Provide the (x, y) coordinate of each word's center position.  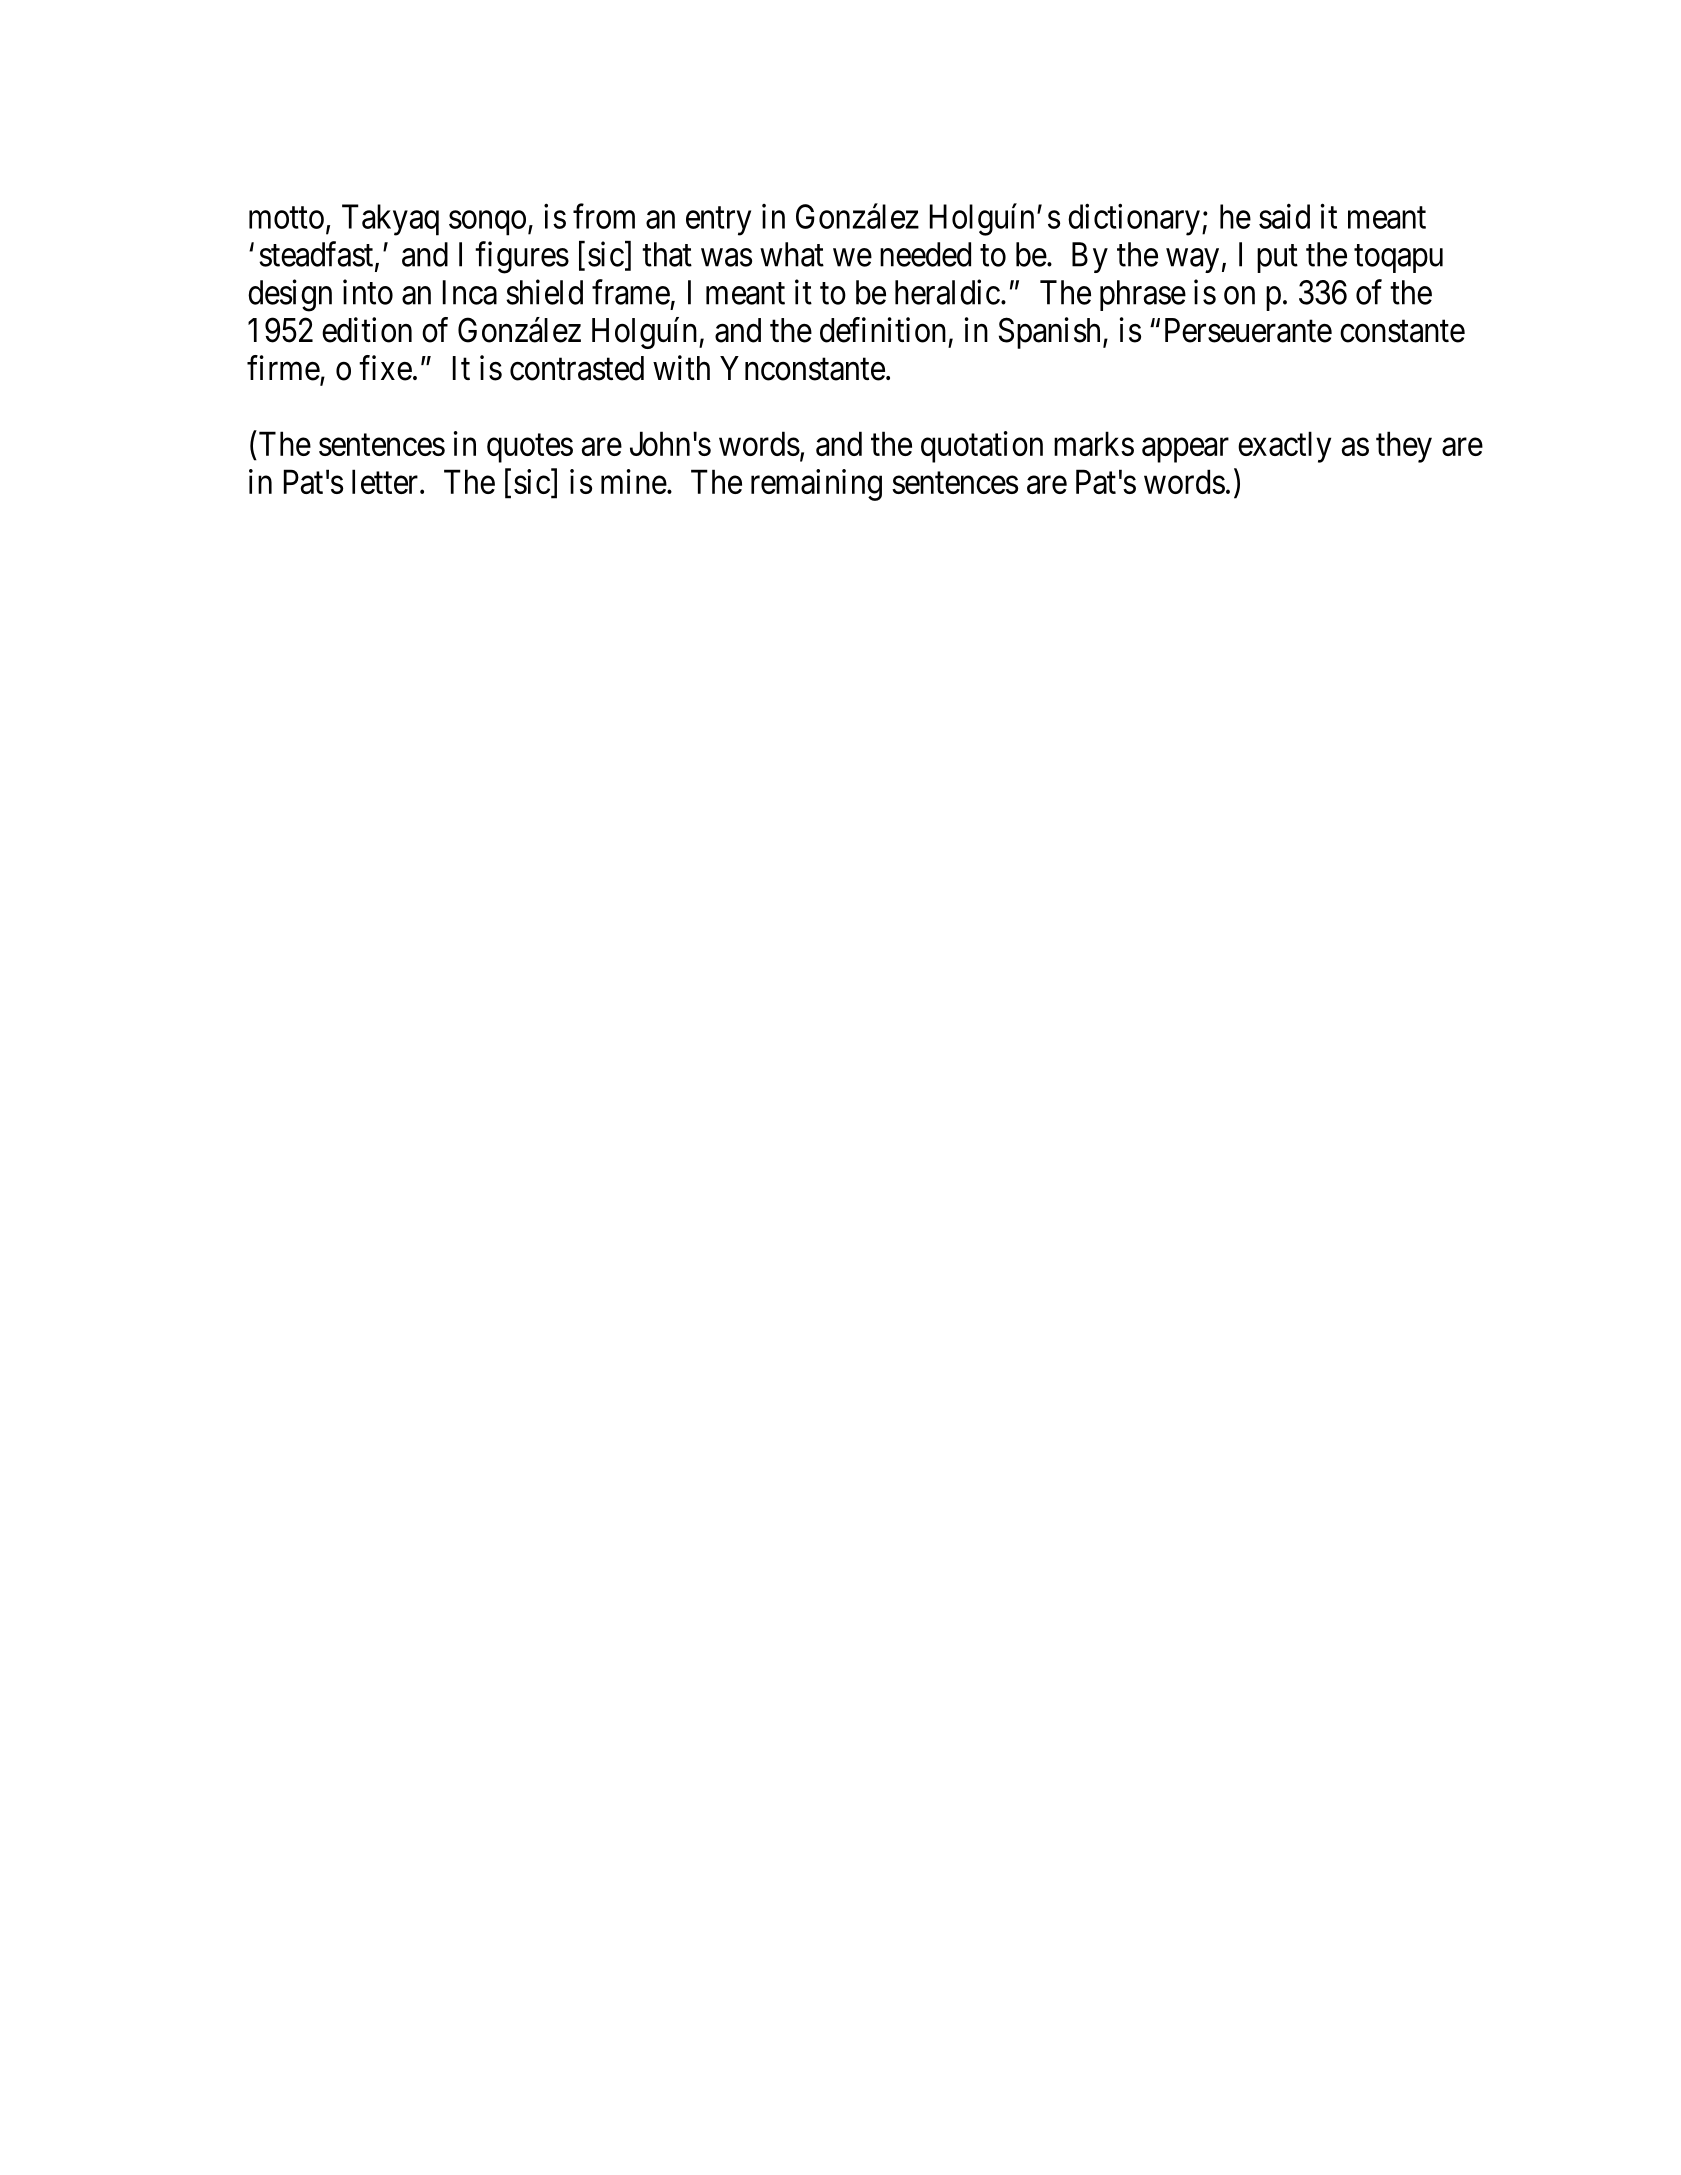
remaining (816, 485)
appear (1185, 450)
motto (286, 218)
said (1284, 216)
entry (718, 221)
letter (386, 481)
